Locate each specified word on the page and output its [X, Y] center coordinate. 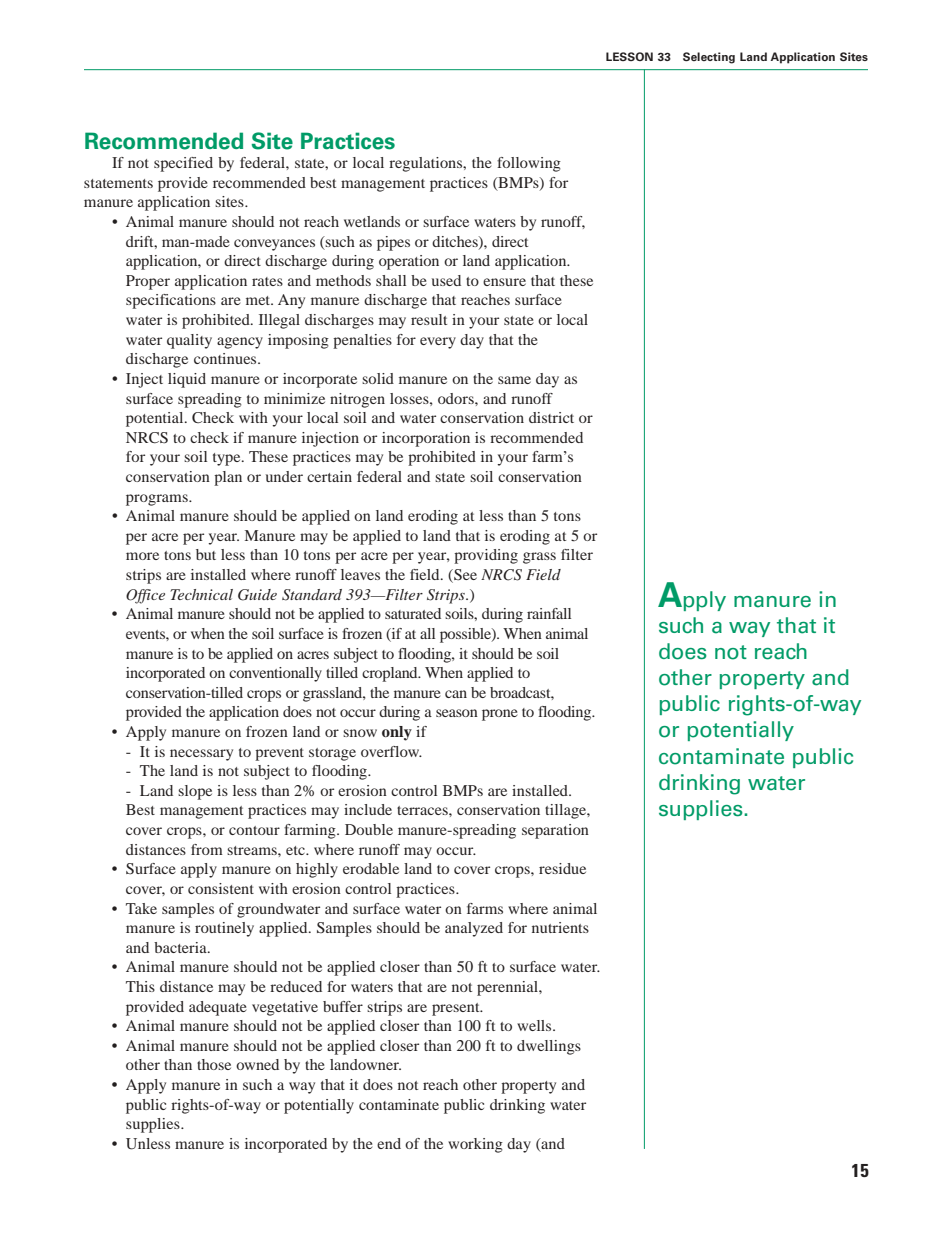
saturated [413, 613]
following [529, 164]
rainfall [549, 613]
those [214, 1064]
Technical [201, 594]
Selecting [709, 58]
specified [183, 164]
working [475, 1145]
